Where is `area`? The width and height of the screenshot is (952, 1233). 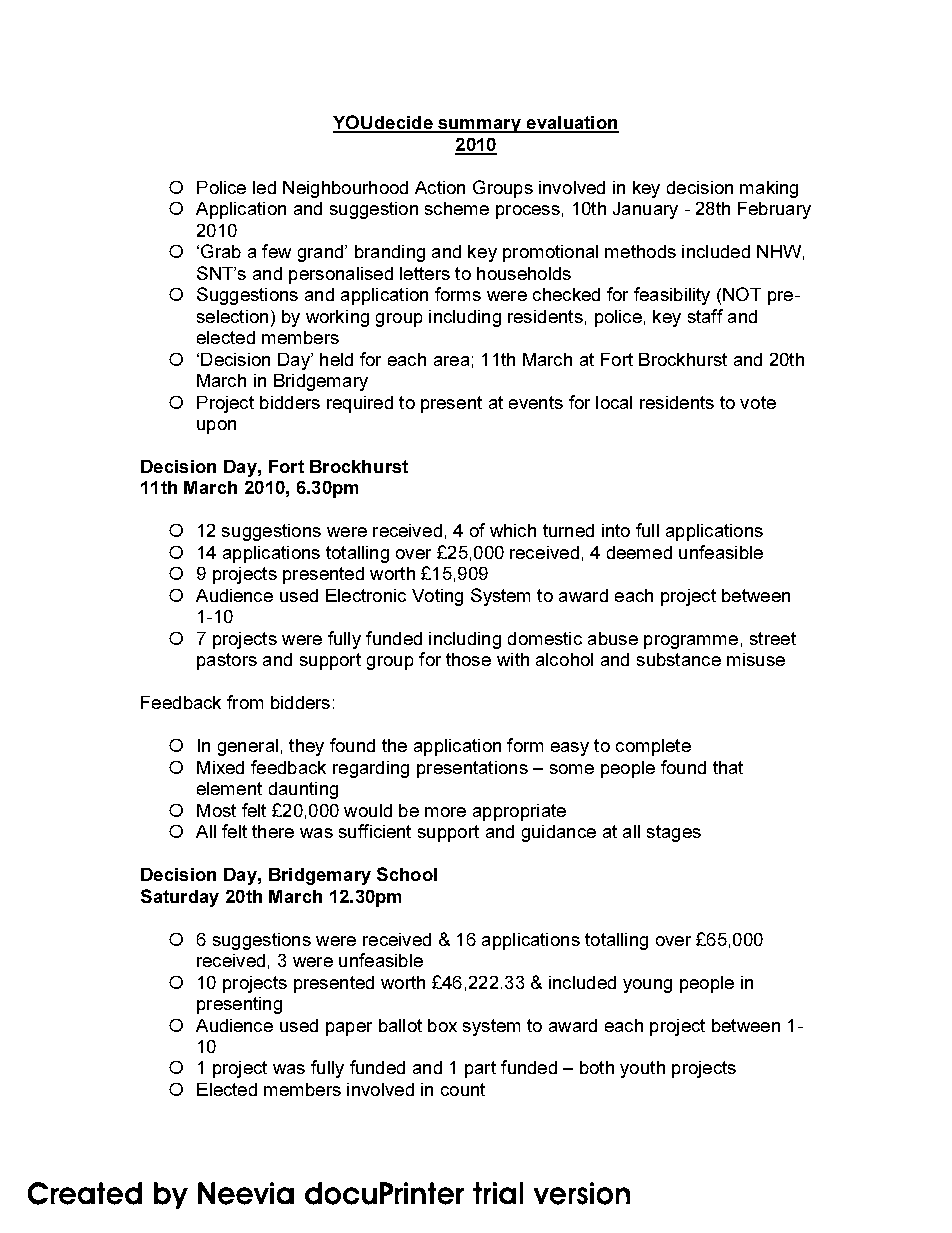
area is located at coordinates (451, 361).
